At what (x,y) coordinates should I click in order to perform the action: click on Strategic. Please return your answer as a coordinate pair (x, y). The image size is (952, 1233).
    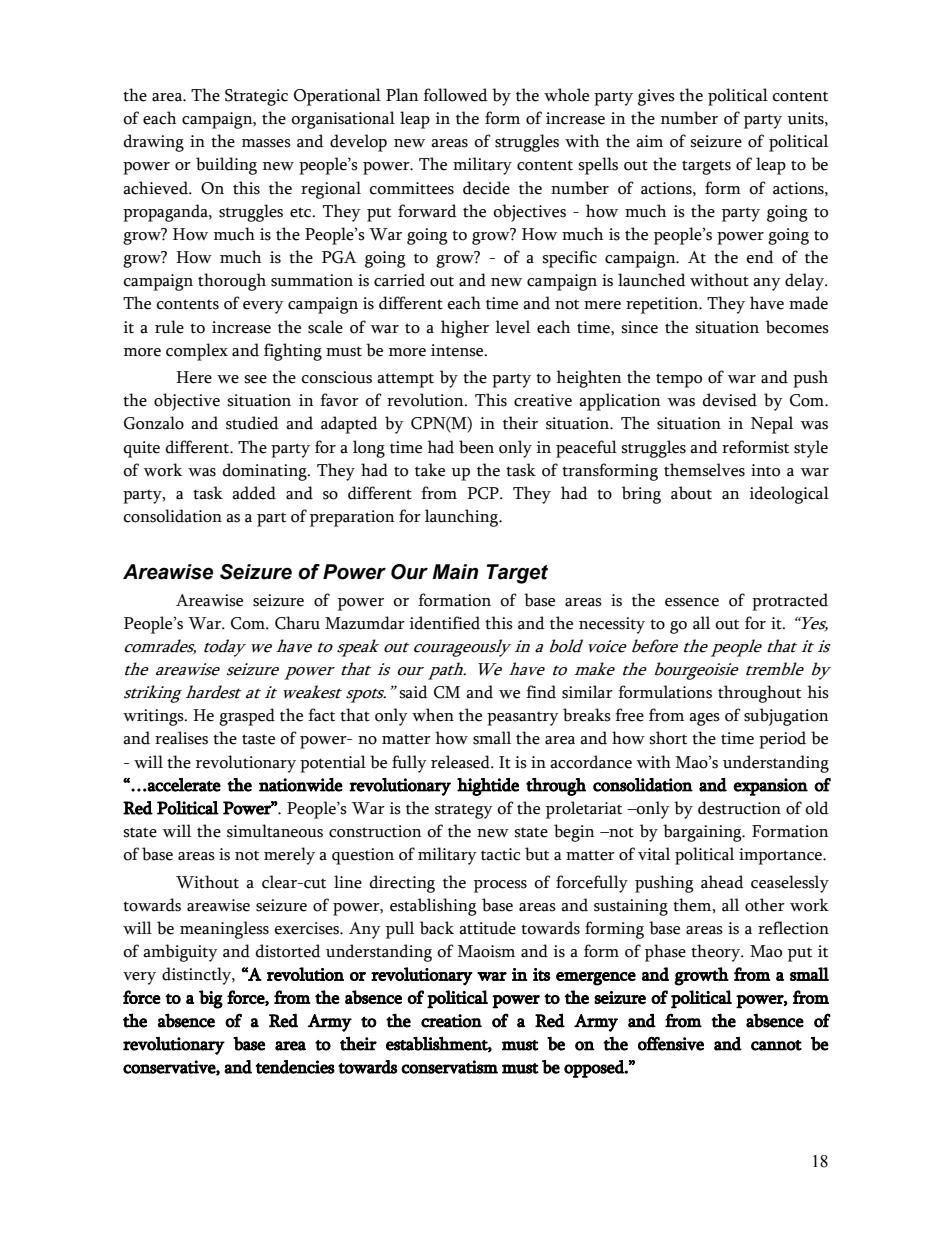
    Looking at the image, I should click on (256, 97).
